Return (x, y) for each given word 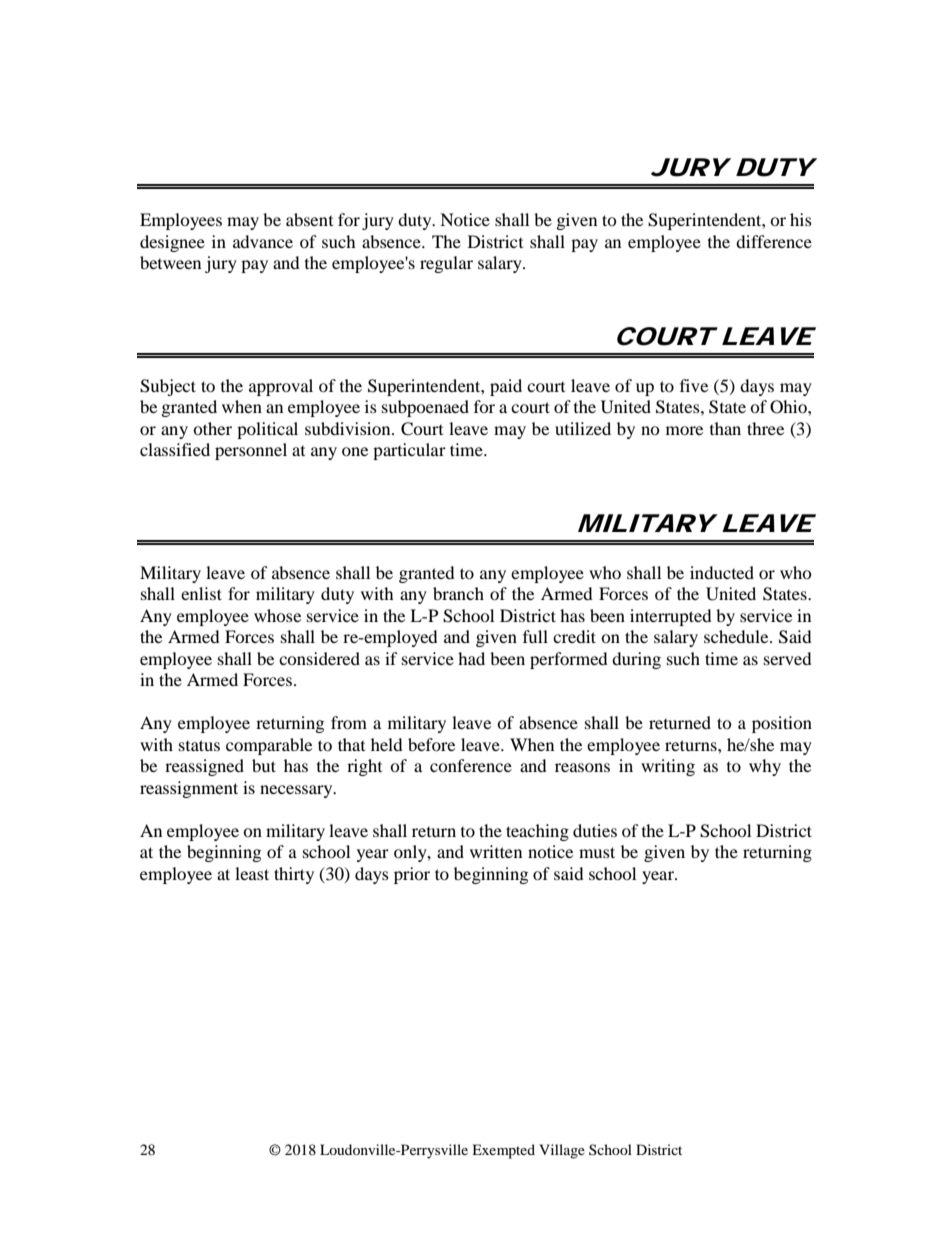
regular (446, 264)
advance (263, 241)
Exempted (503, 1151)
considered (319, 658)
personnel (251, 451)
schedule (737, 636)
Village (562, 1151)
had (471, 658)
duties (595, 830)
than (725, 428)
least (252, 873)
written (496, 851)
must (597, 852)
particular (409, 451)
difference (774, 241)
